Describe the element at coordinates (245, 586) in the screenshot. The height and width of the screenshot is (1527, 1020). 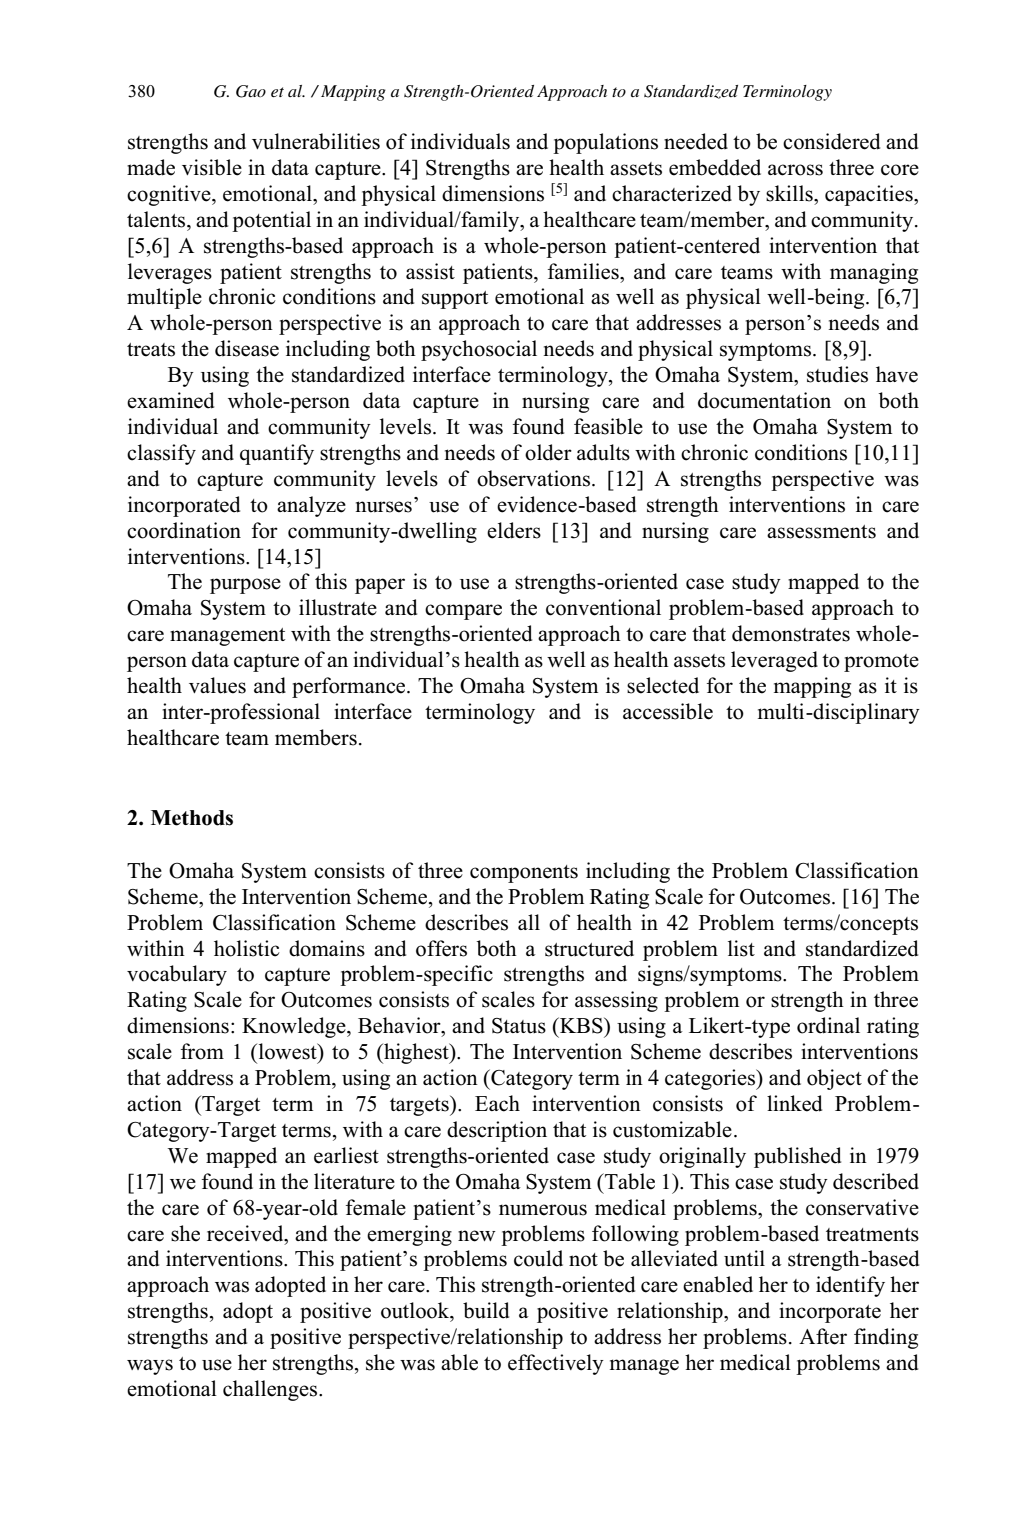
I see `purpose` at that location.
